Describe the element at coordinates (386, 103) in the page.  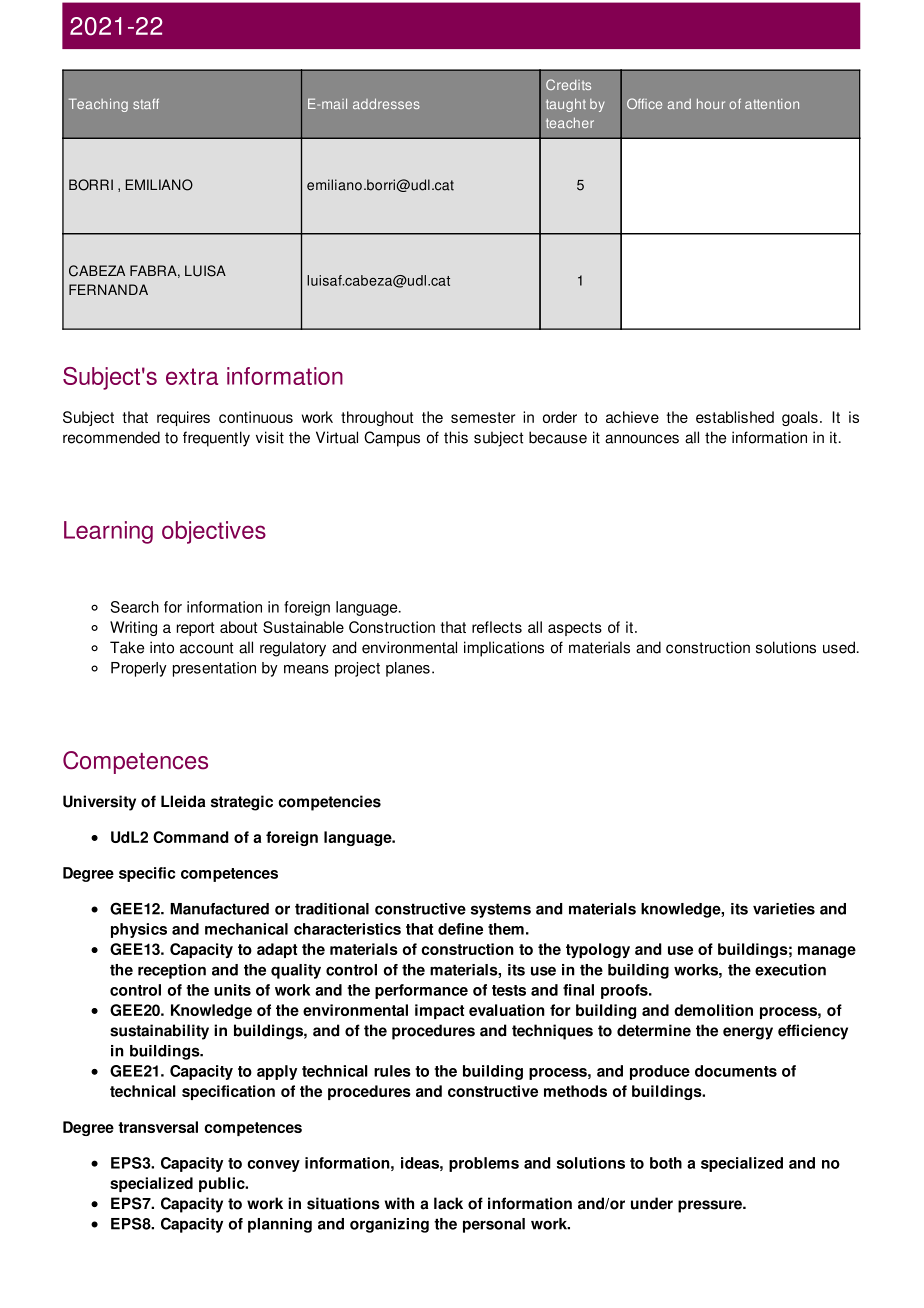
I see `addresses` at that location.
